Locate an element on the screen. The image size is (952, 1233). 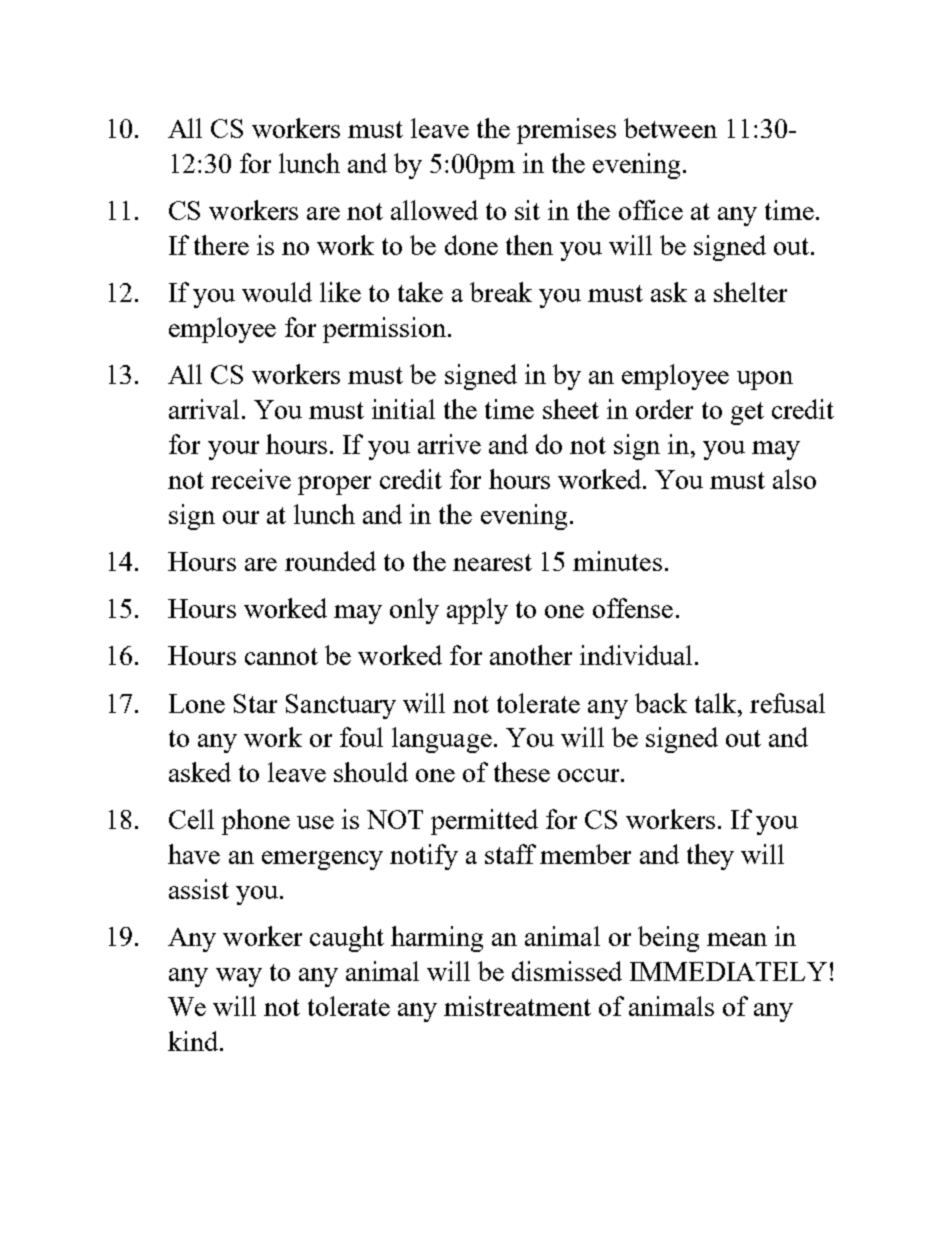
sit is located at coordinates (527, 210).
